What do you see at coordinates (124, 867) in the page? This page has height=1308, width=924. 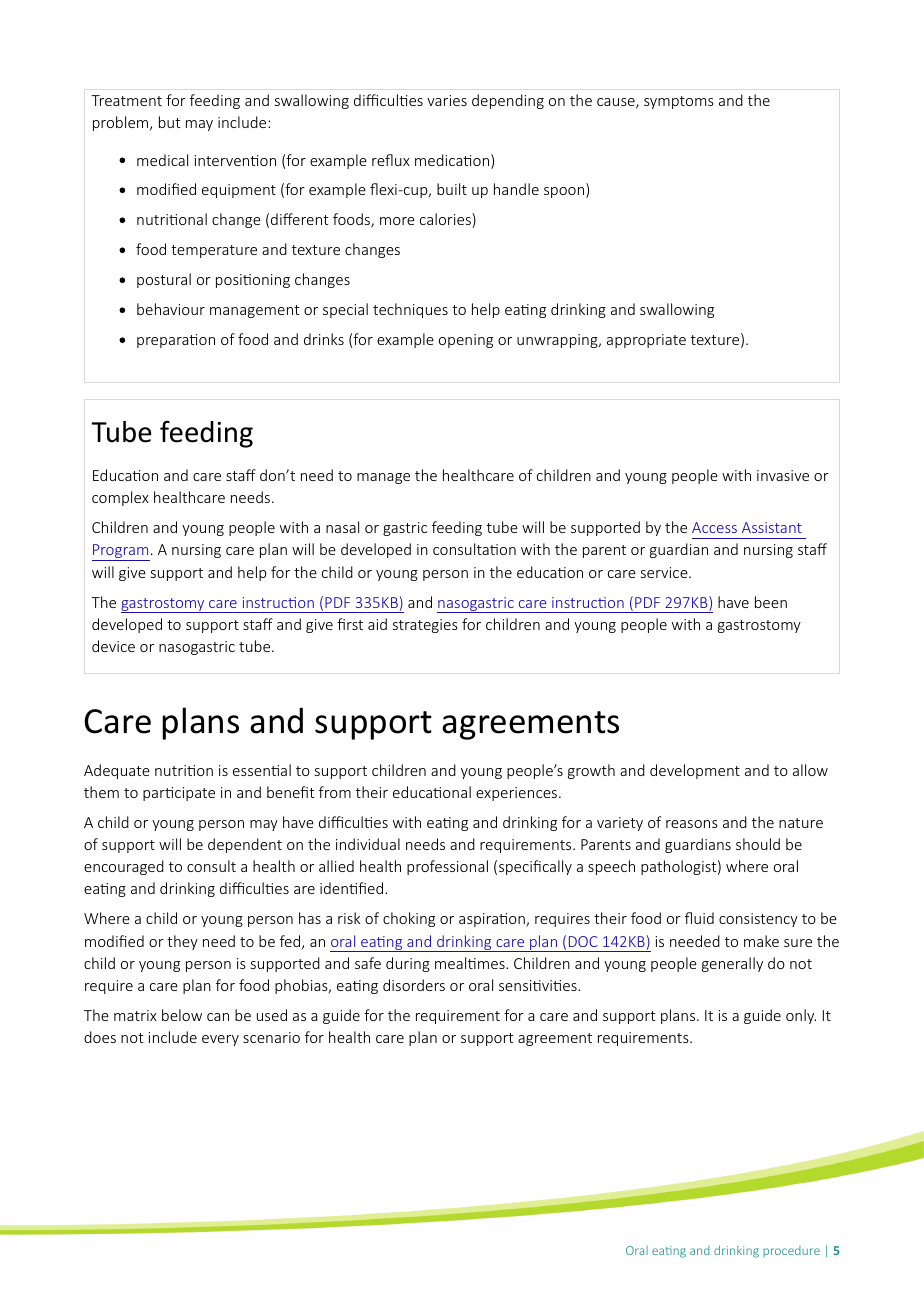 I see `encouraged` at bounding box center [124, 867].
